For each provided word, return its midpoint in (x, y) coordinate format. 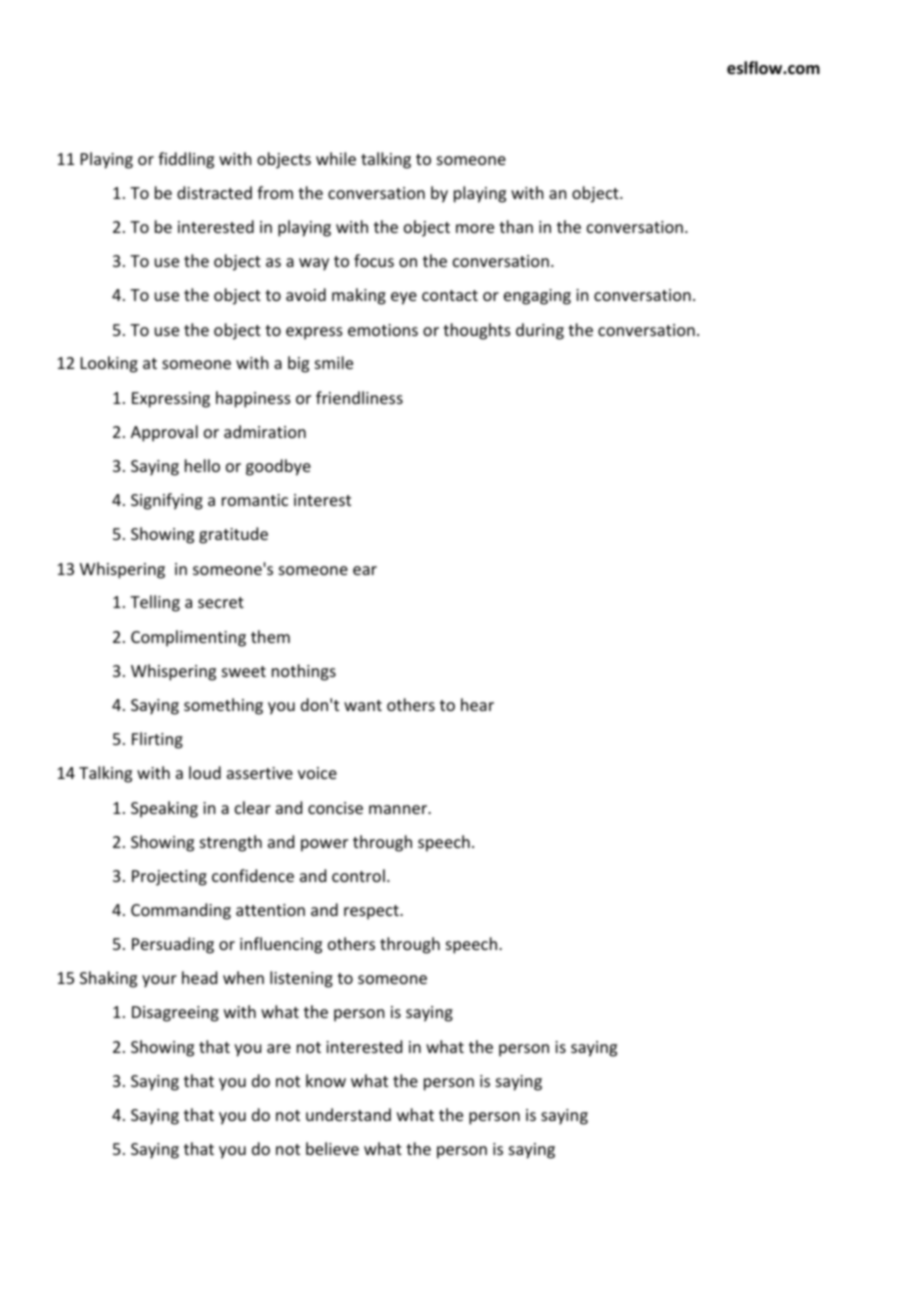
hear (477, 704)
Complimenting (188, 638)
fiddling (186, 160)
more (475, 228)
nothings (304, 672)
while (336, 158)
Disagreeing (175, 1014)
